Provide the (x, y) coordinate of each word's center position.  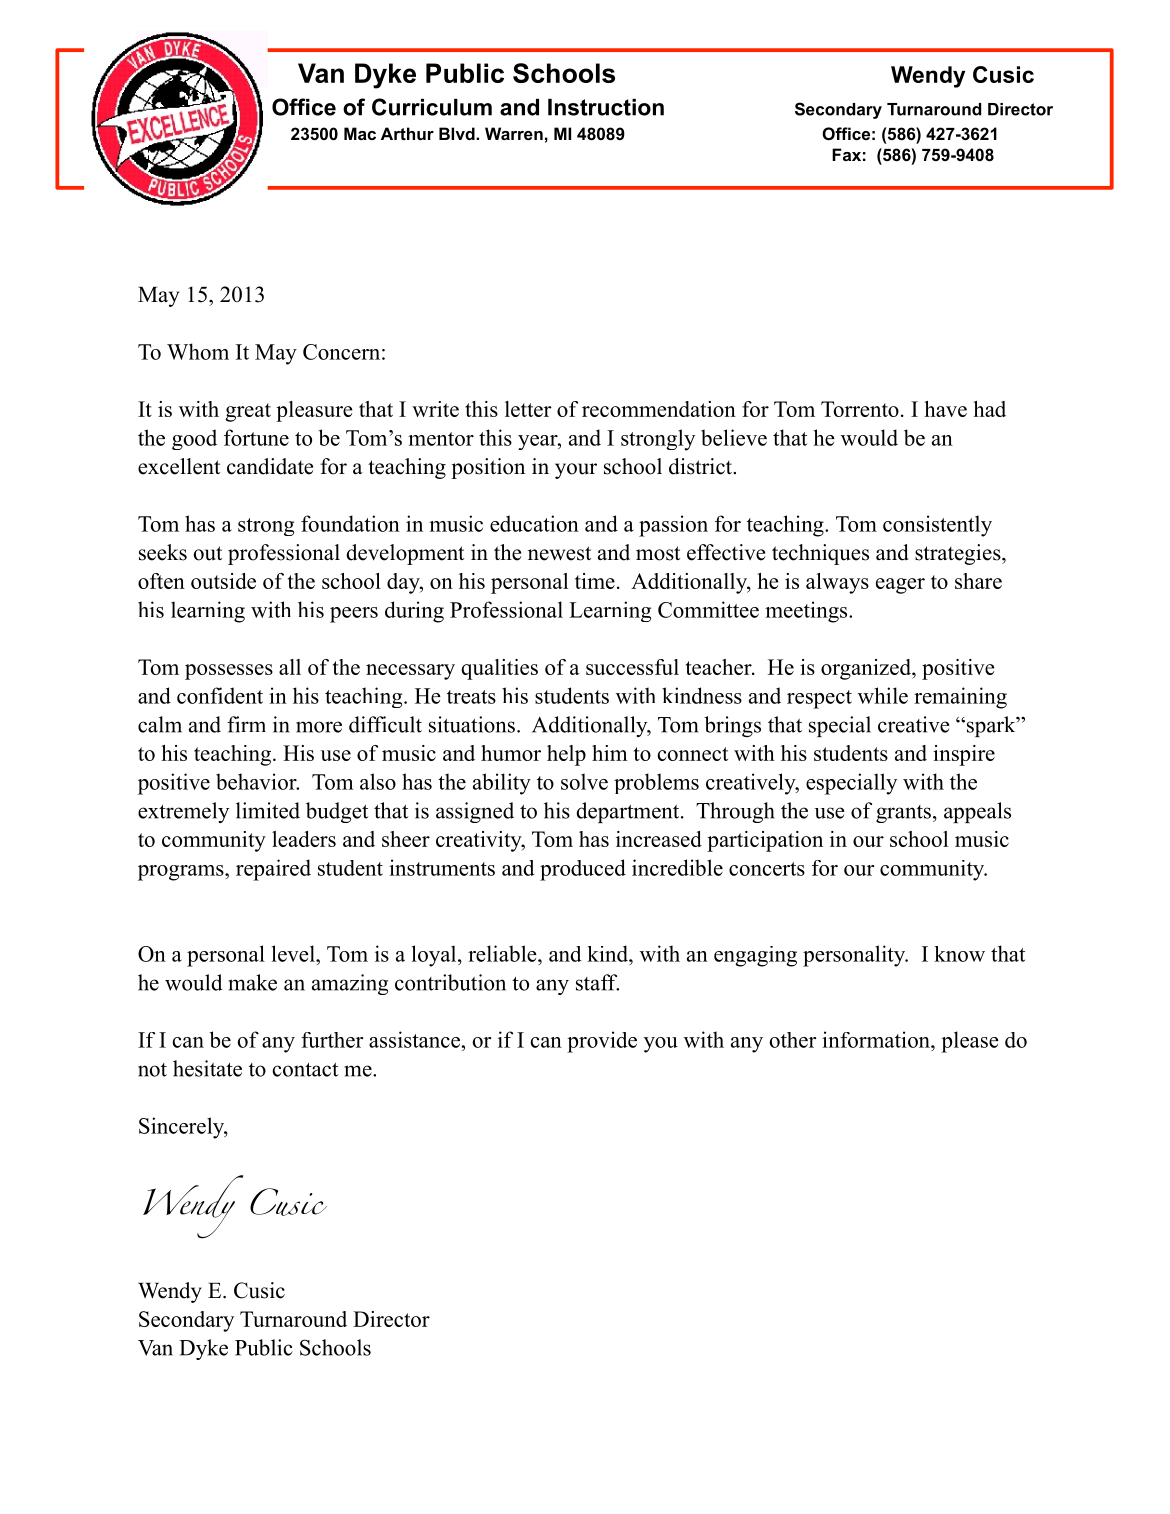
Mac (360, 133)
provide (602, 1042)
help (566, 755)
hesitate (207, 1068)
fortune (256, 437)
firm (246, 724)
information (877, 1039)
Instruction (606, 107)
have (945, 409)
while (883, 695)
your (576, 471)
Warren (514, 133)
